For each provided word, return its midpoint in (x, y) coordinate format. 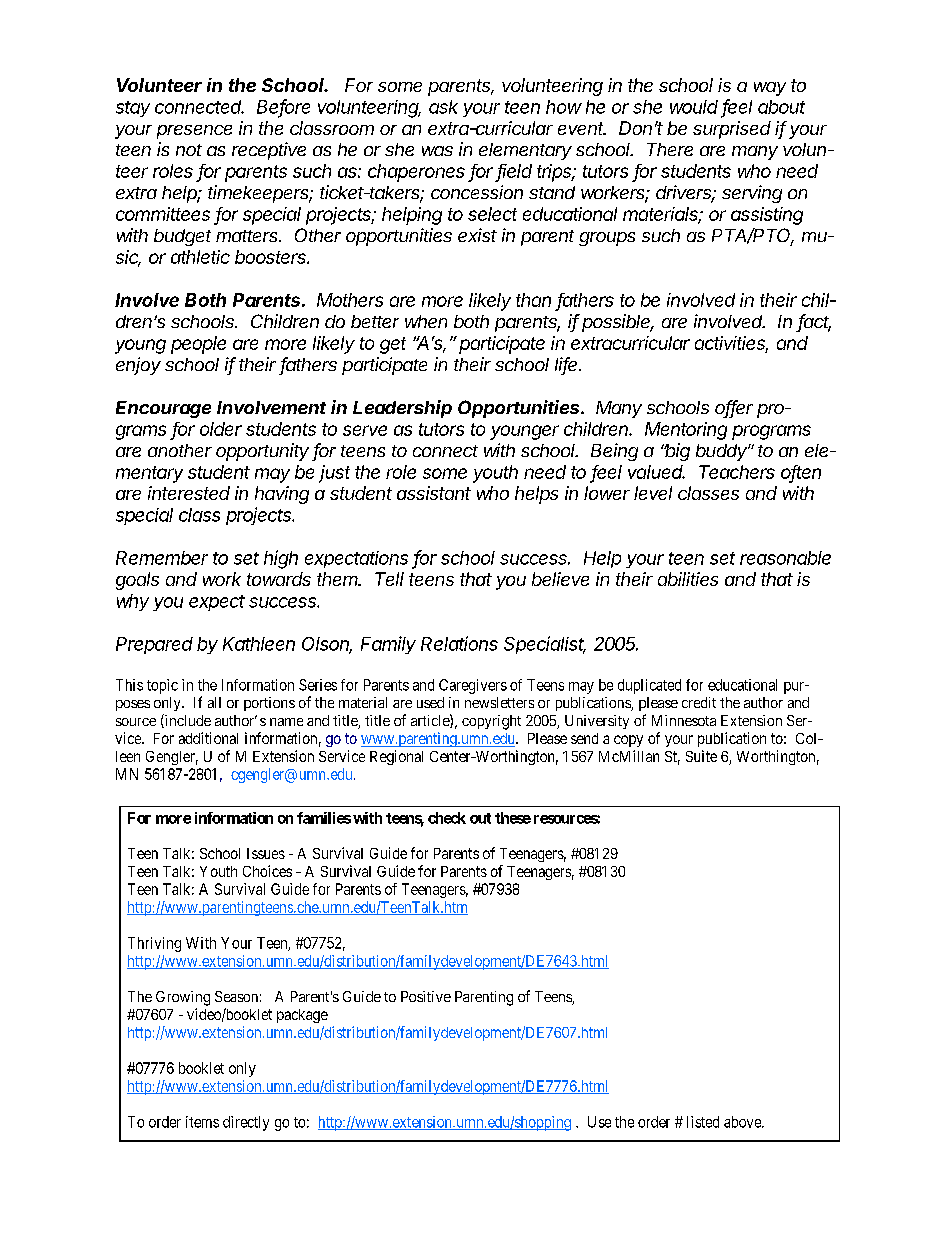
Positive (426, 996)
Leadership (402, 409)
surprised (732, 130)
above (743, 1122)
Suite (701, 756)
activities (731, 344)
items (202, 1122)
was (437, 151)
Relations (459, 643)
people (198, 345)
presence (194, 132)
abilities (688, 579)
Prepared (154, 645)
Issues (266, 853)
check (447, 818)
